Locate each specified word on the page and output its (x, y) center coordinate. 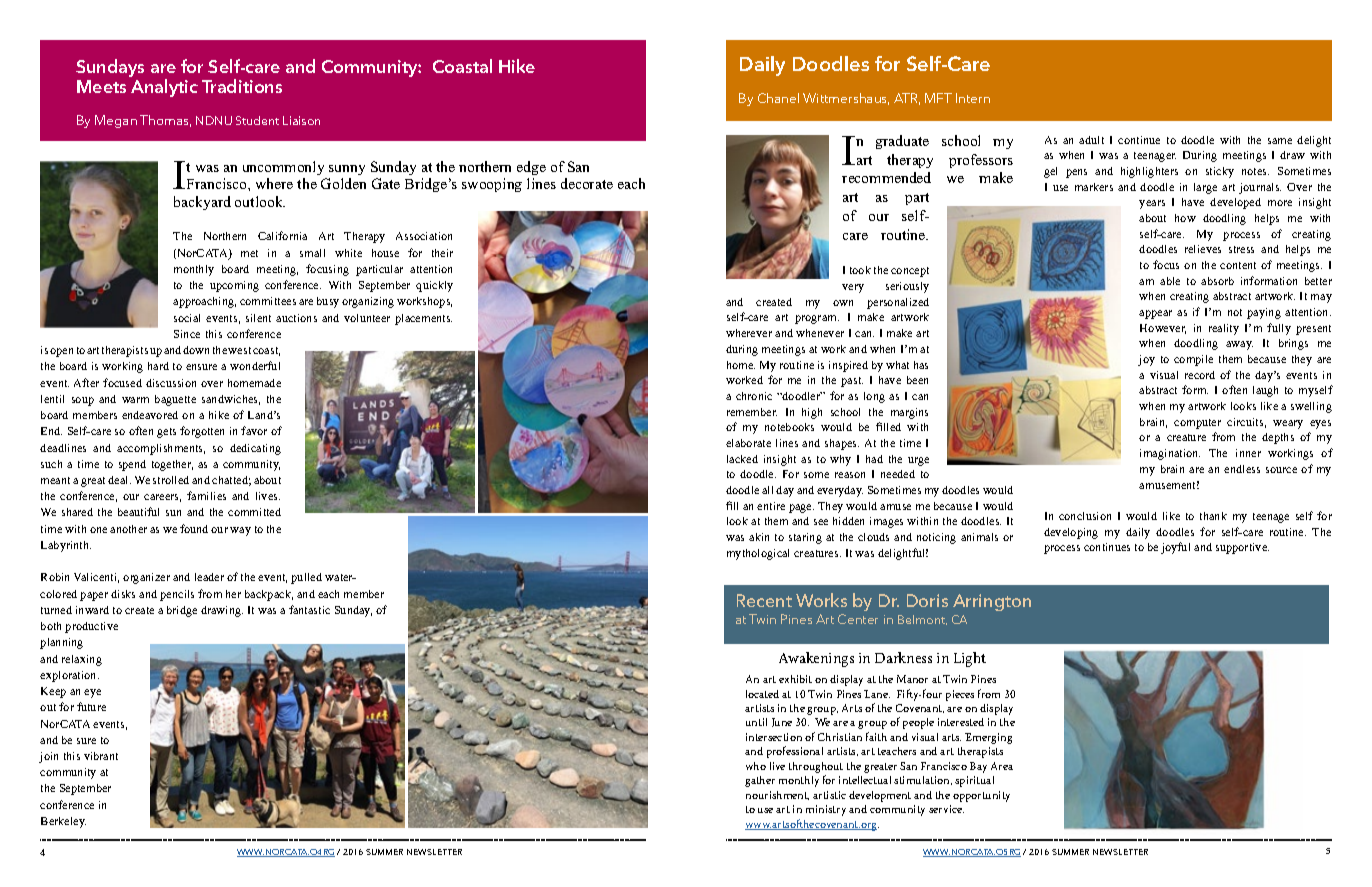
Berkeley (63, 822)
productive (91, 627)
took (860, 270)
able (1170, 281)
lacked (742, 459)
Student (257, 120)
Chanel (778, 98)
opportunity (981, 796)
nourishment (777, 795)
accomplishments (161, 449)
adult (1091, 140)
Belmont (922, 620)
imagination (1170, 454)
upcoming (234, 286)
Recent (764, 600)
